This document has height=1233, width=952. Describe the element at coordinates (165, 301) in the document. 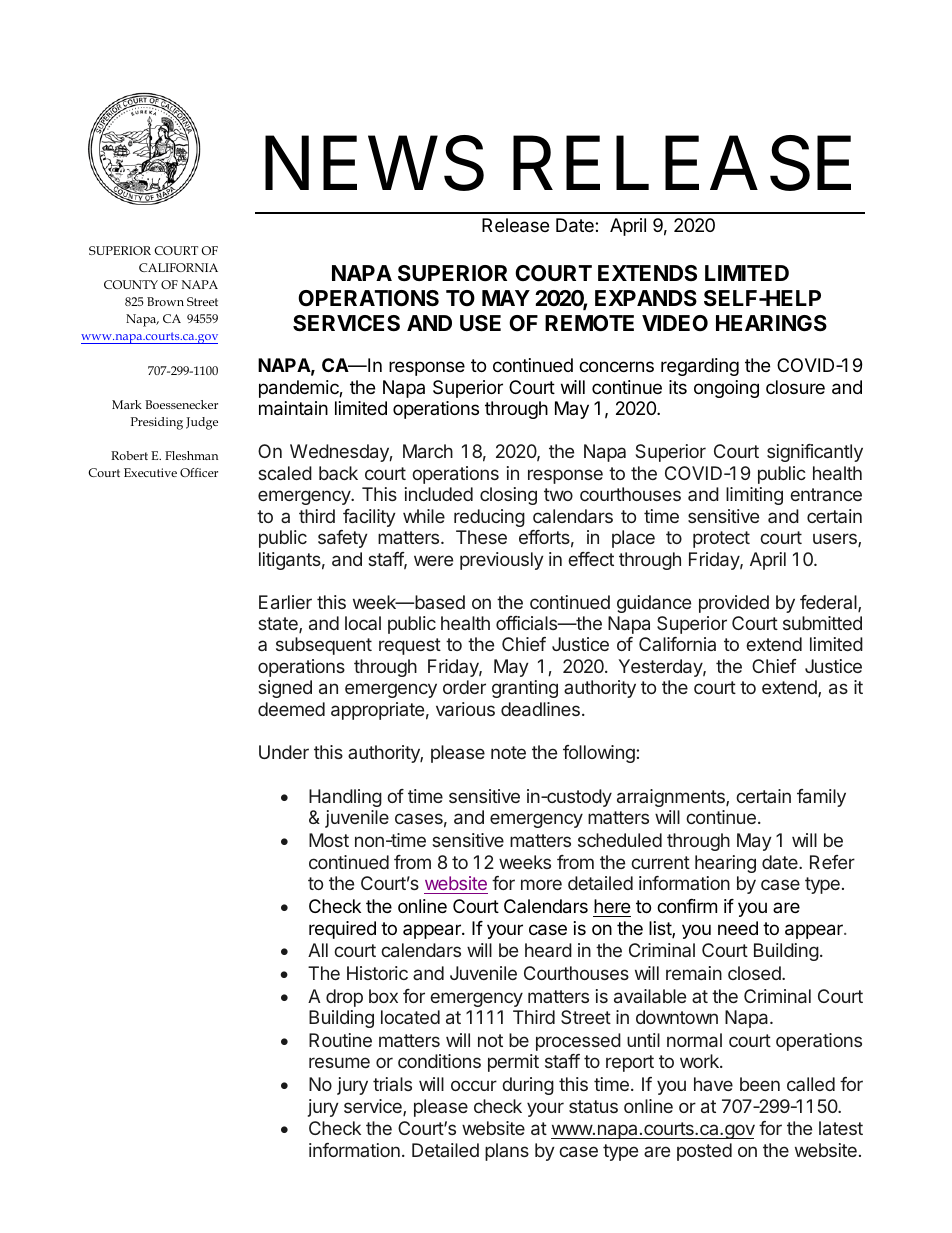

I see `Brown` at that location.
